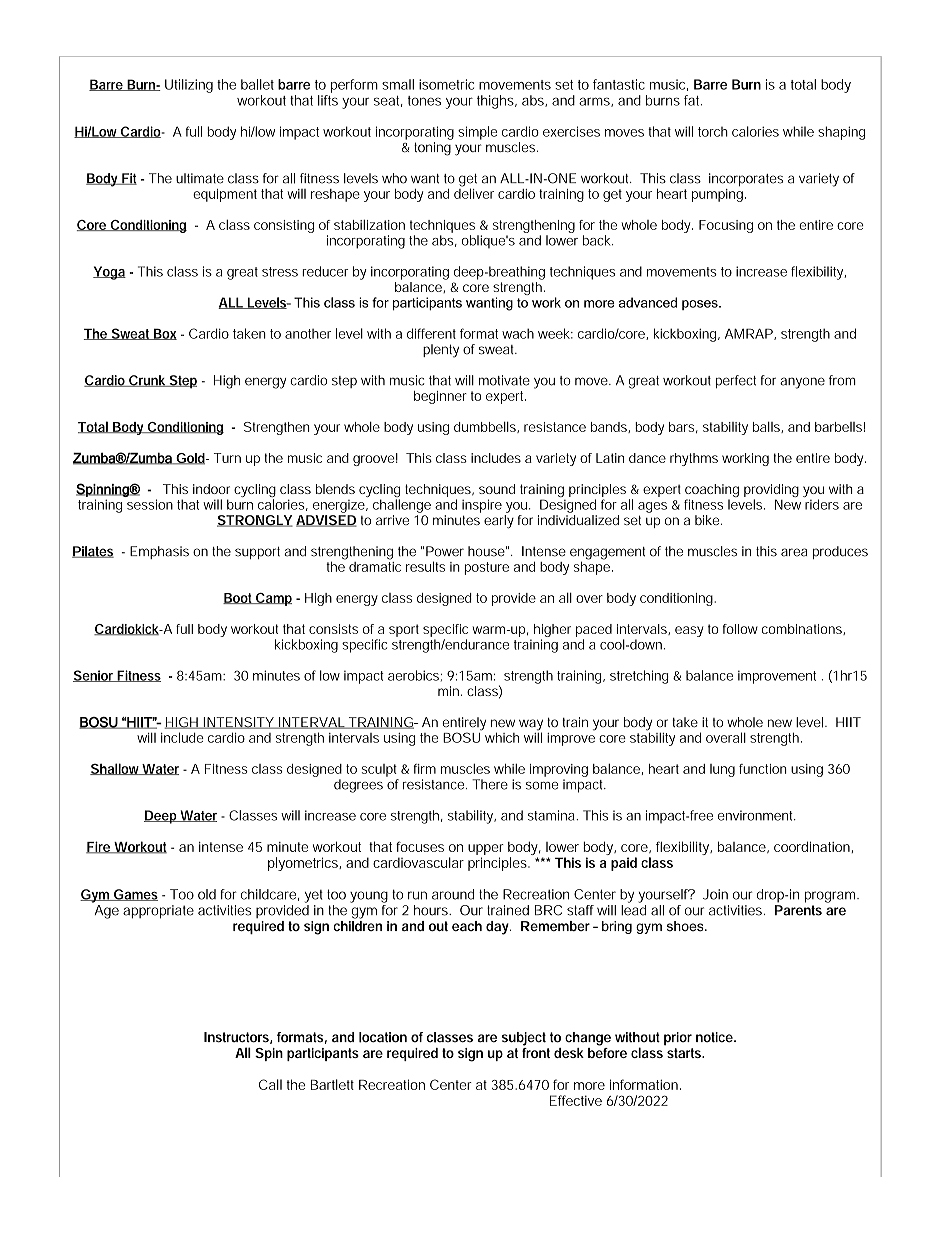 This document has width=952, height=1233. What do you see at coordinates (238, 723) in the document?
I see `INTENSITY` at bounding box center [238, 723].
